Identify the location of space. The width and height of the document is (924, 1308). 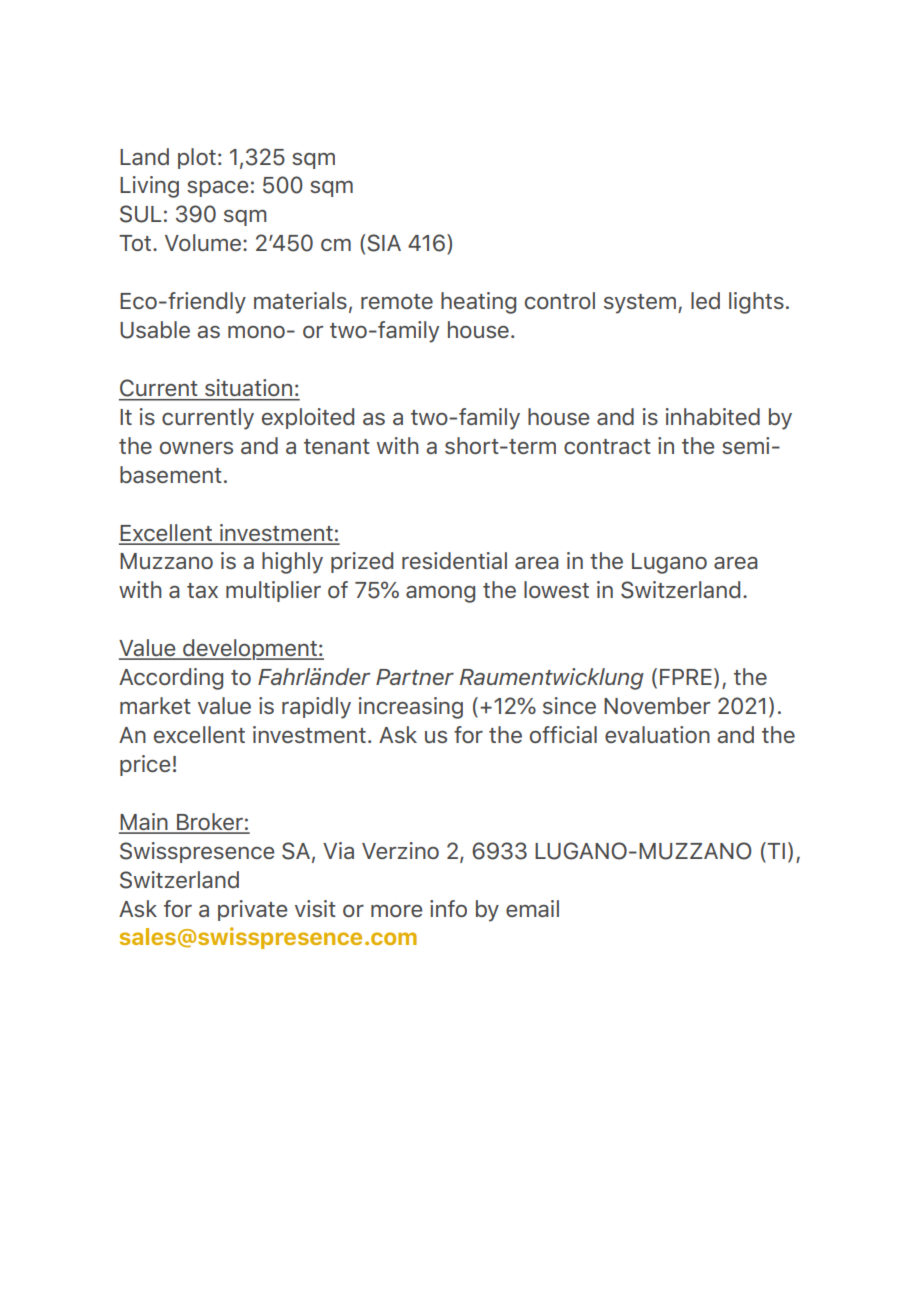
(217, 189).
